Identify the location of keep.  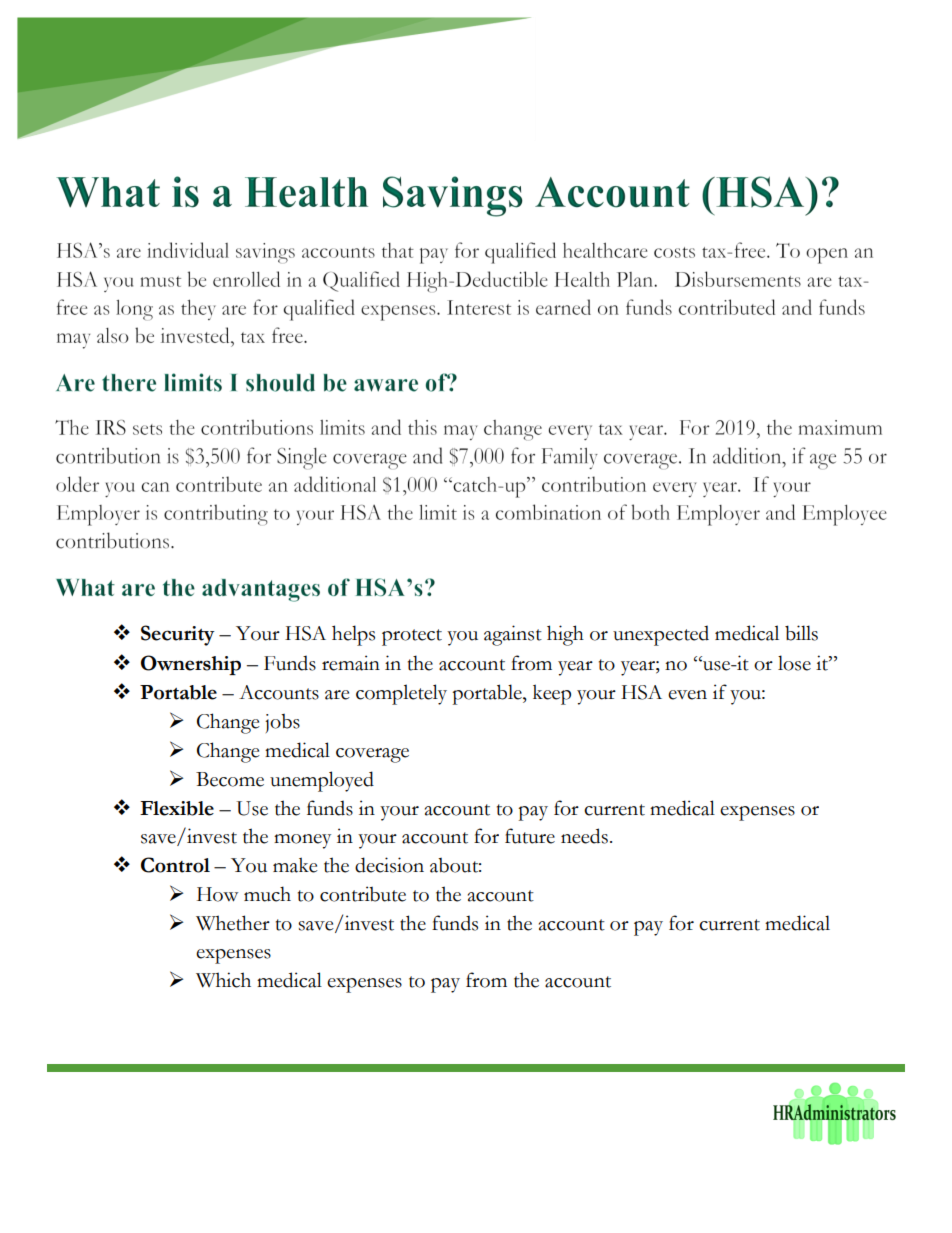
(552, 694).
